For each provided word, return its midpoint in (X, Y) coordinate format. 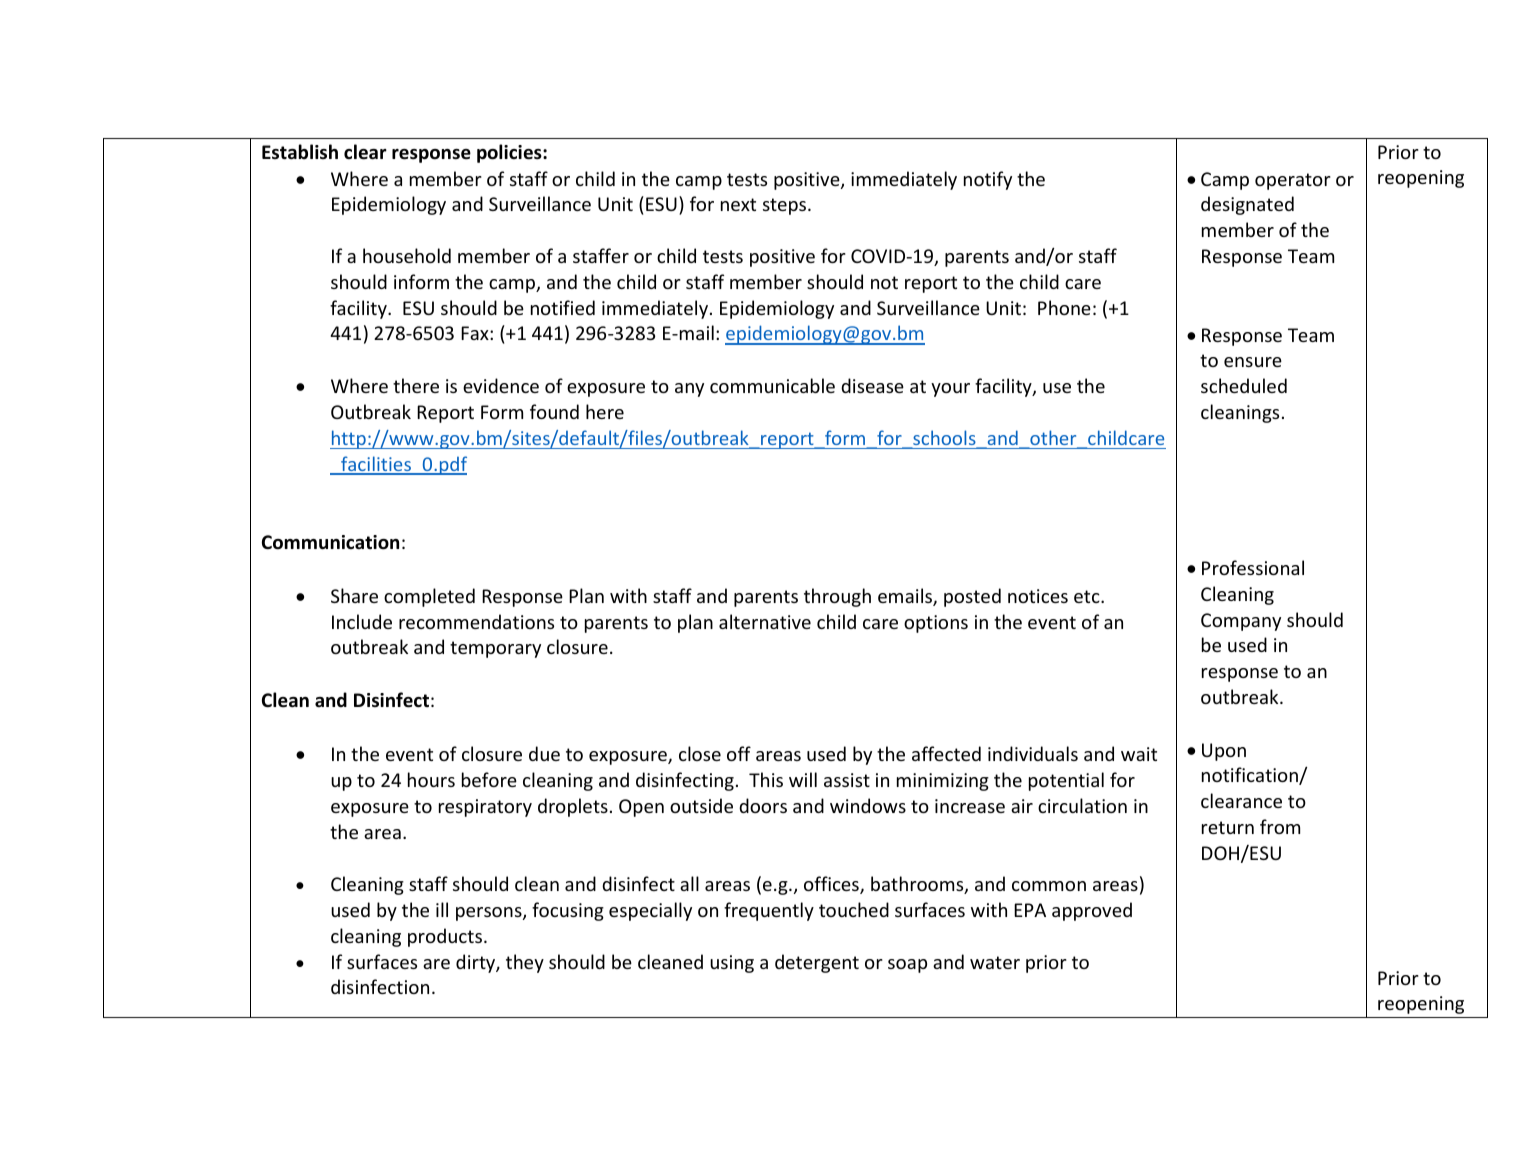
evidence (501, 385)
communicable (772, 385)
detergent (817, 963)
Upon (1224, 752)
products (445, 937)
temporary (495, 649)
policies (510, 153)
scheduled (1244, 385)
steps (786, 206)
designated (1247, 205)
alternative (765, 621)
